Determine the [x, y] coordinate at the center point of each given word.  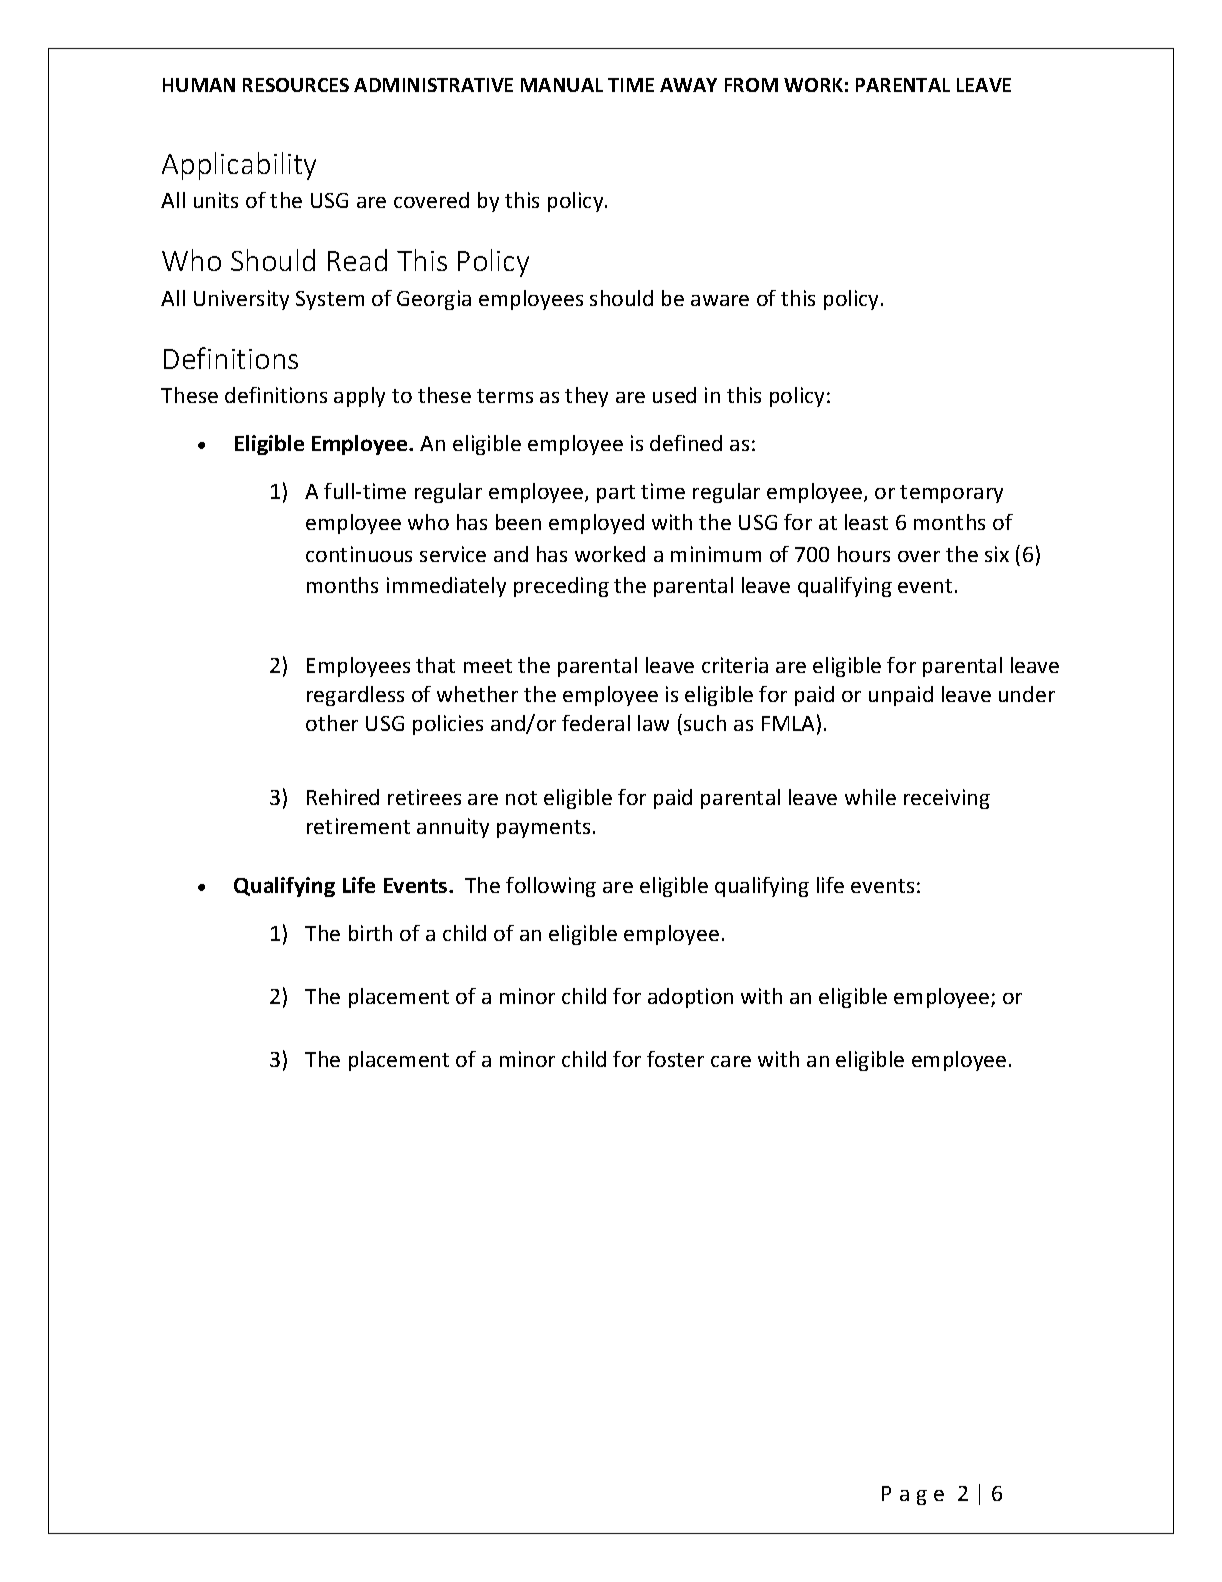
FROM [751, 85]
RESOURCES [296, 85]
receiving [947, 799]
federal [596, 723]
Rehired [343, 797]
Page [913, 1495]
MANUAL [562, 85]
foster [675, 1059]
